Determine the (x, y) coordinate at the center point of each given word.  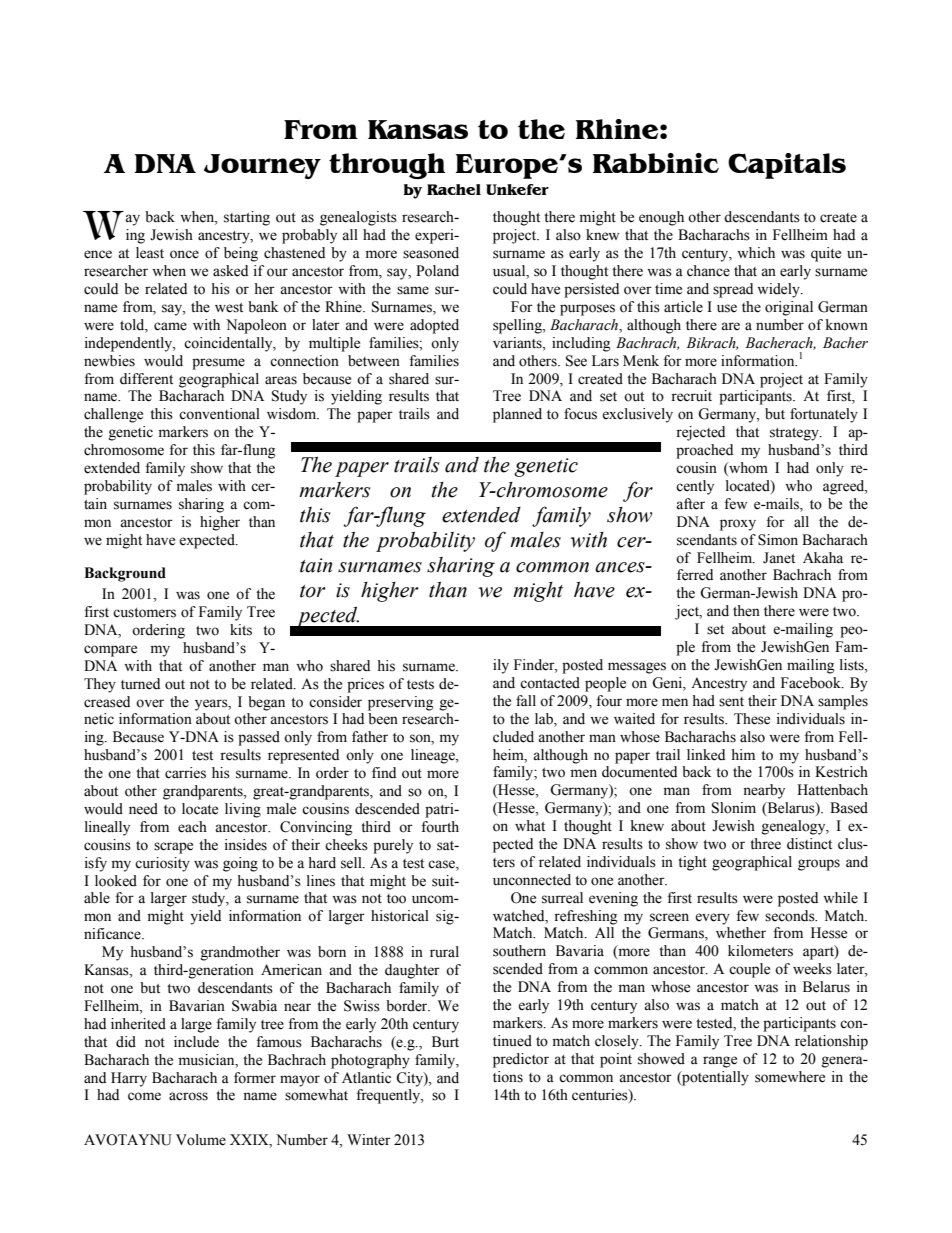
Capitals (787, 166)
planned (517, 415)
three (765, 844)
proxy (738, 525)
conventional (219, 414)
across (188, 1096)
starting (247, 218)
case (442, 864)
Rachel (454, 189)
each (192, 827)
